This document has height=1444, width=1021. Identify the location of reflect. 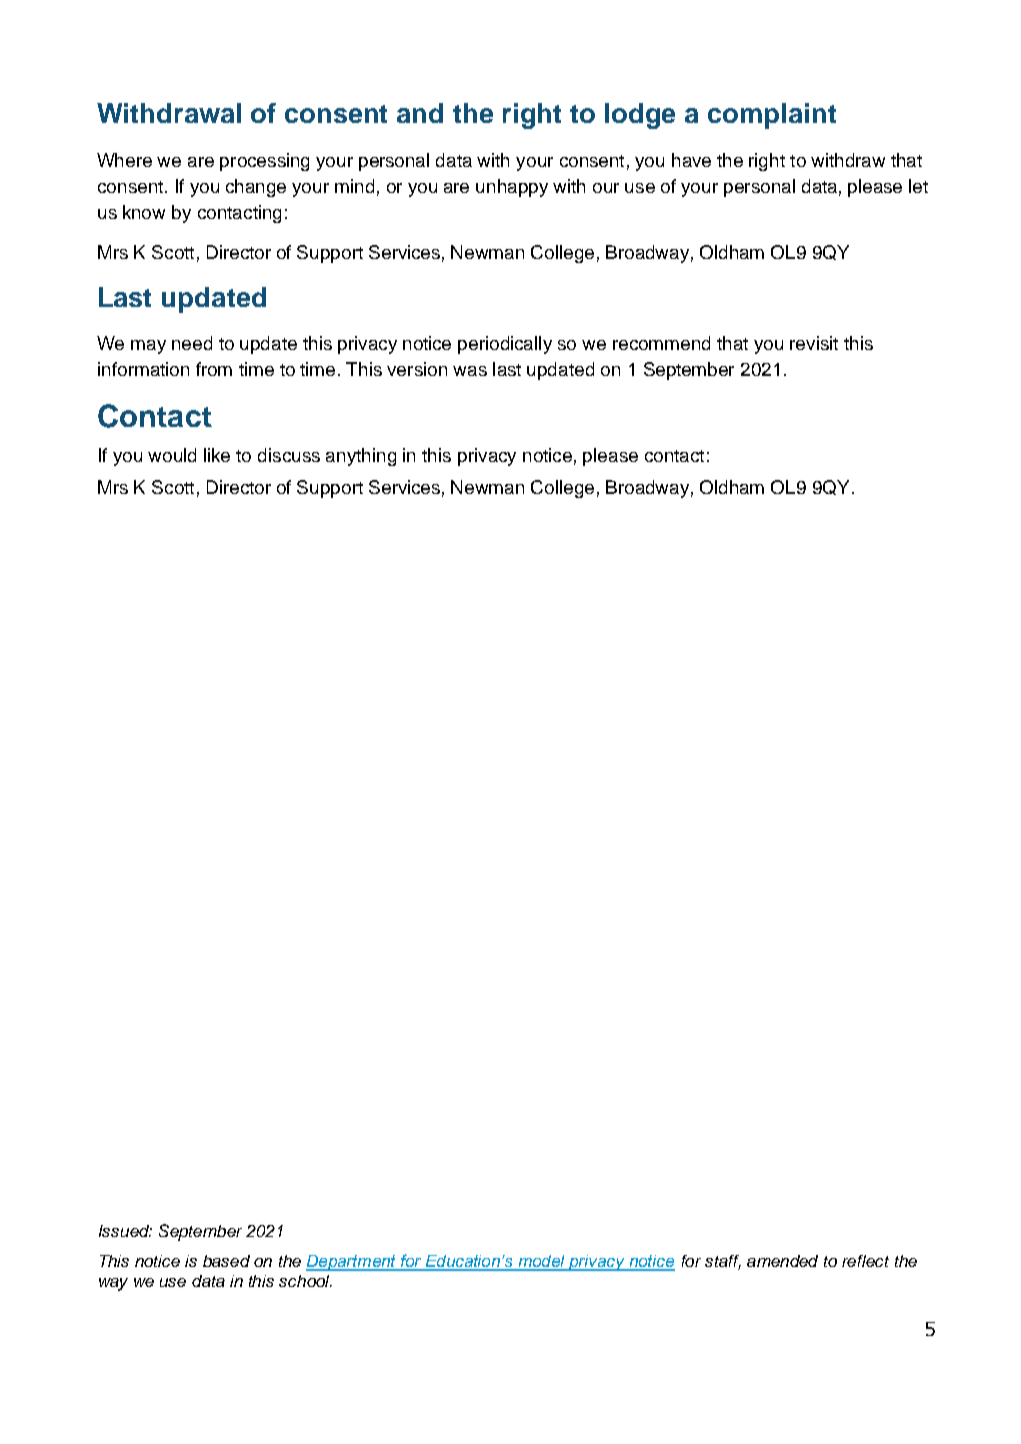
(865, 1261).
